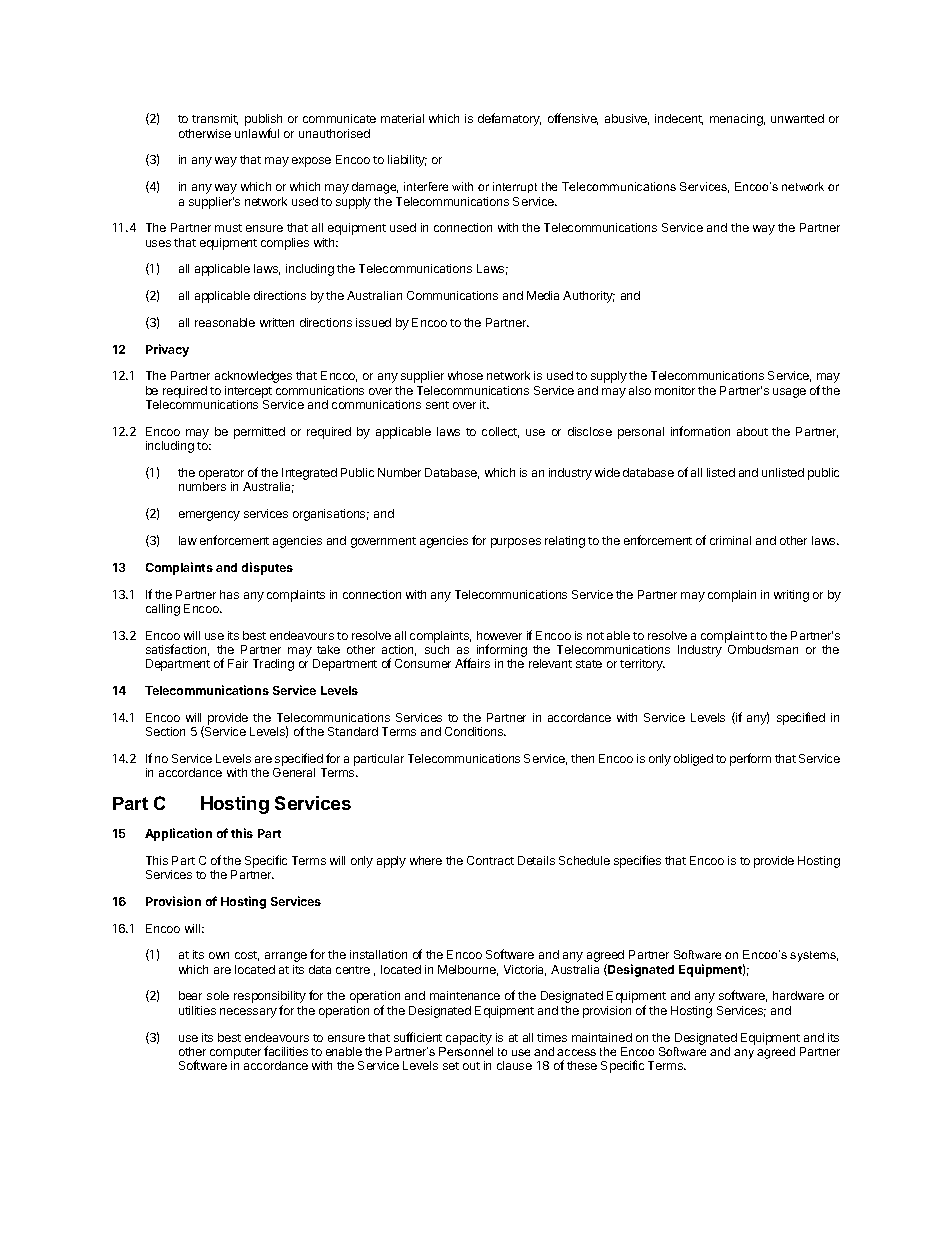  Describe the element at coordinates (257, 133) in the page. I see `unlawful` at that location.
